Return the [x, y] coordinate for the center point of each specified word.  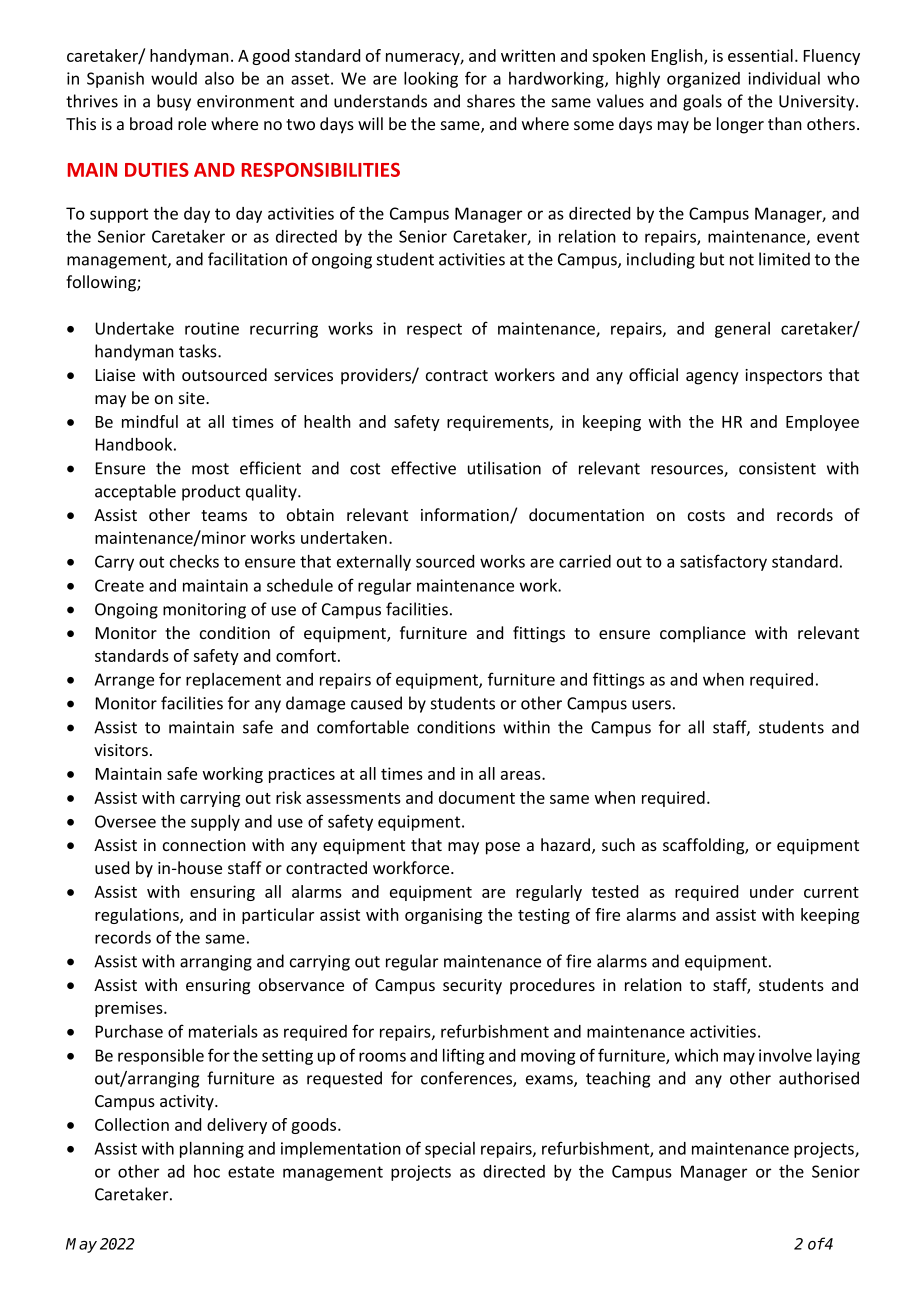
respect [434, 330]
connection [204, 845]
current [831, 892]
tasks [199, 351]
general [742, 330]
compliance [703, 634]
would [174, 78]
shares [491, 101]
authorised [819, 1078]
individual [784, 78]
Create [119, 585]
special [450, 1150]
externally [374, 562]
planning [212, 1150]
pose [503, 848]
